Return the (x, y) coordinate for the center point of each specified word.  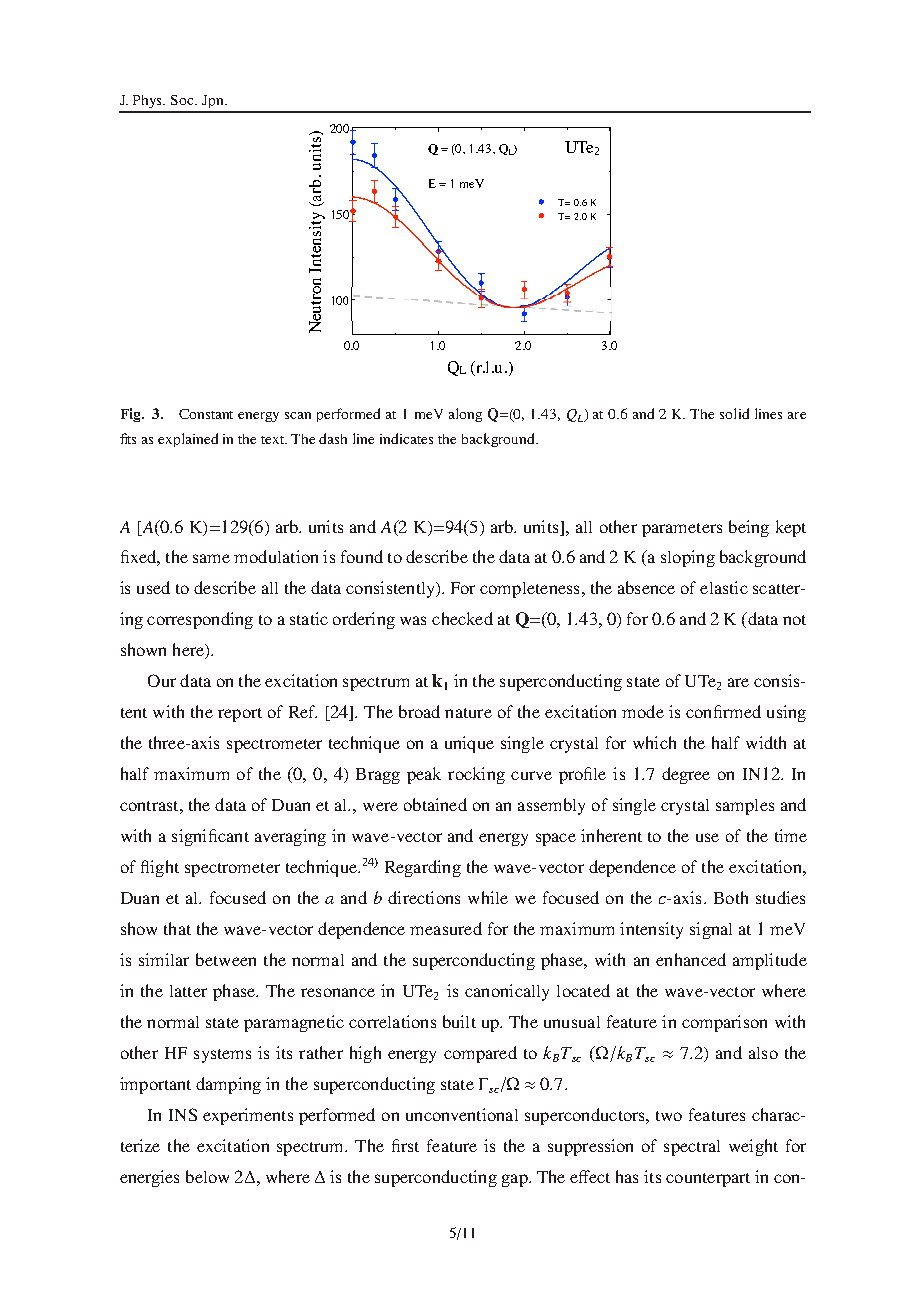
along (465, 415)
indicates (406, 438)
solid (734, 413)
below (207, 1176)
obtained (435, 804)
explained (188, 440)
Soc (183, 100)
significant (210, 837)
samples (745, 807)
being (749, 528)
